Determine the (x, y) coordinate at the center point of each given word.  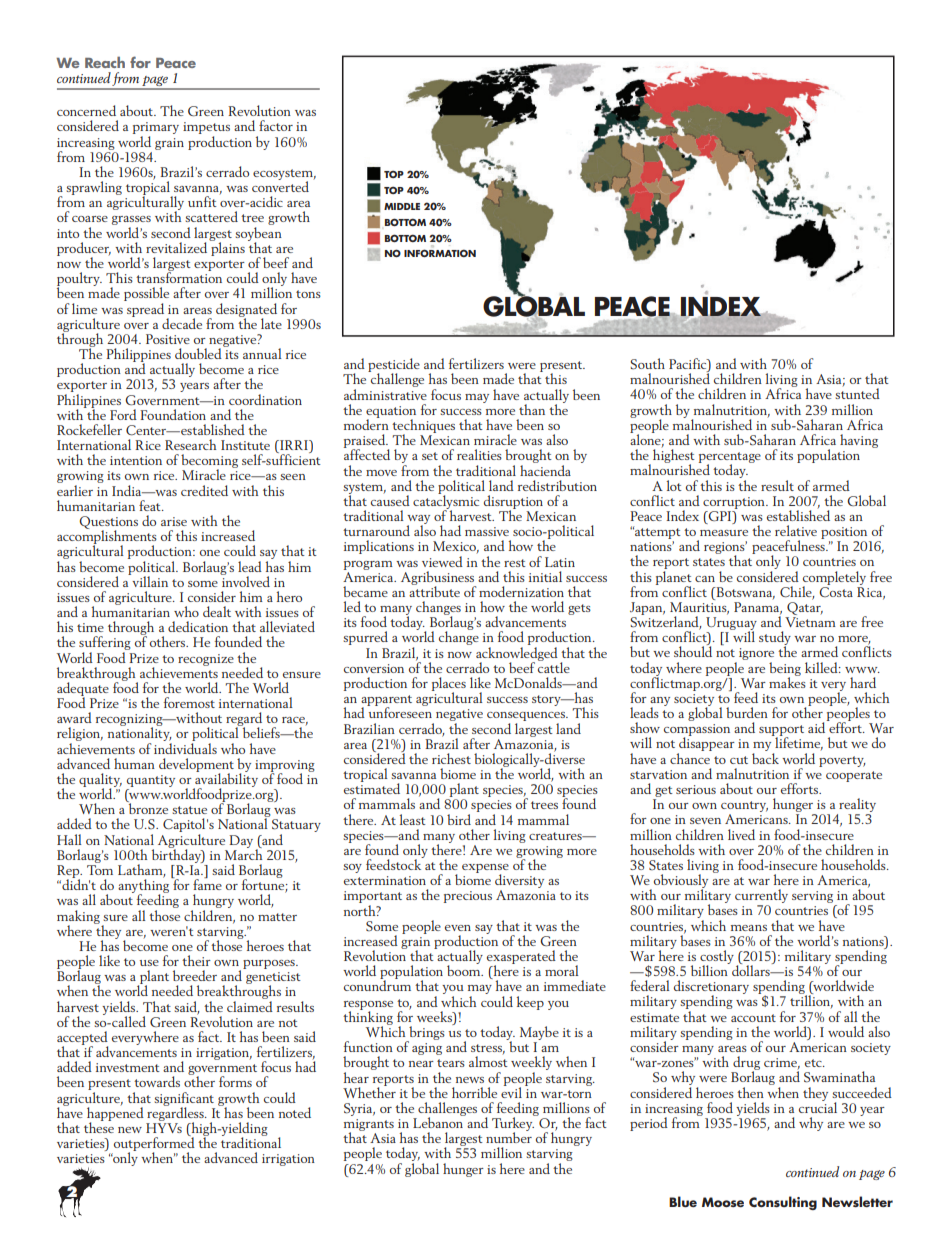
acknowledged (517, 653)
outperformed (153, 1144)
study (775, 639)
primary (156, 129)
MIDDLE (402, 206)
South (647, 364)
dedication (198, 626)
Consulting (783, 1203)
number (509, 1136)
